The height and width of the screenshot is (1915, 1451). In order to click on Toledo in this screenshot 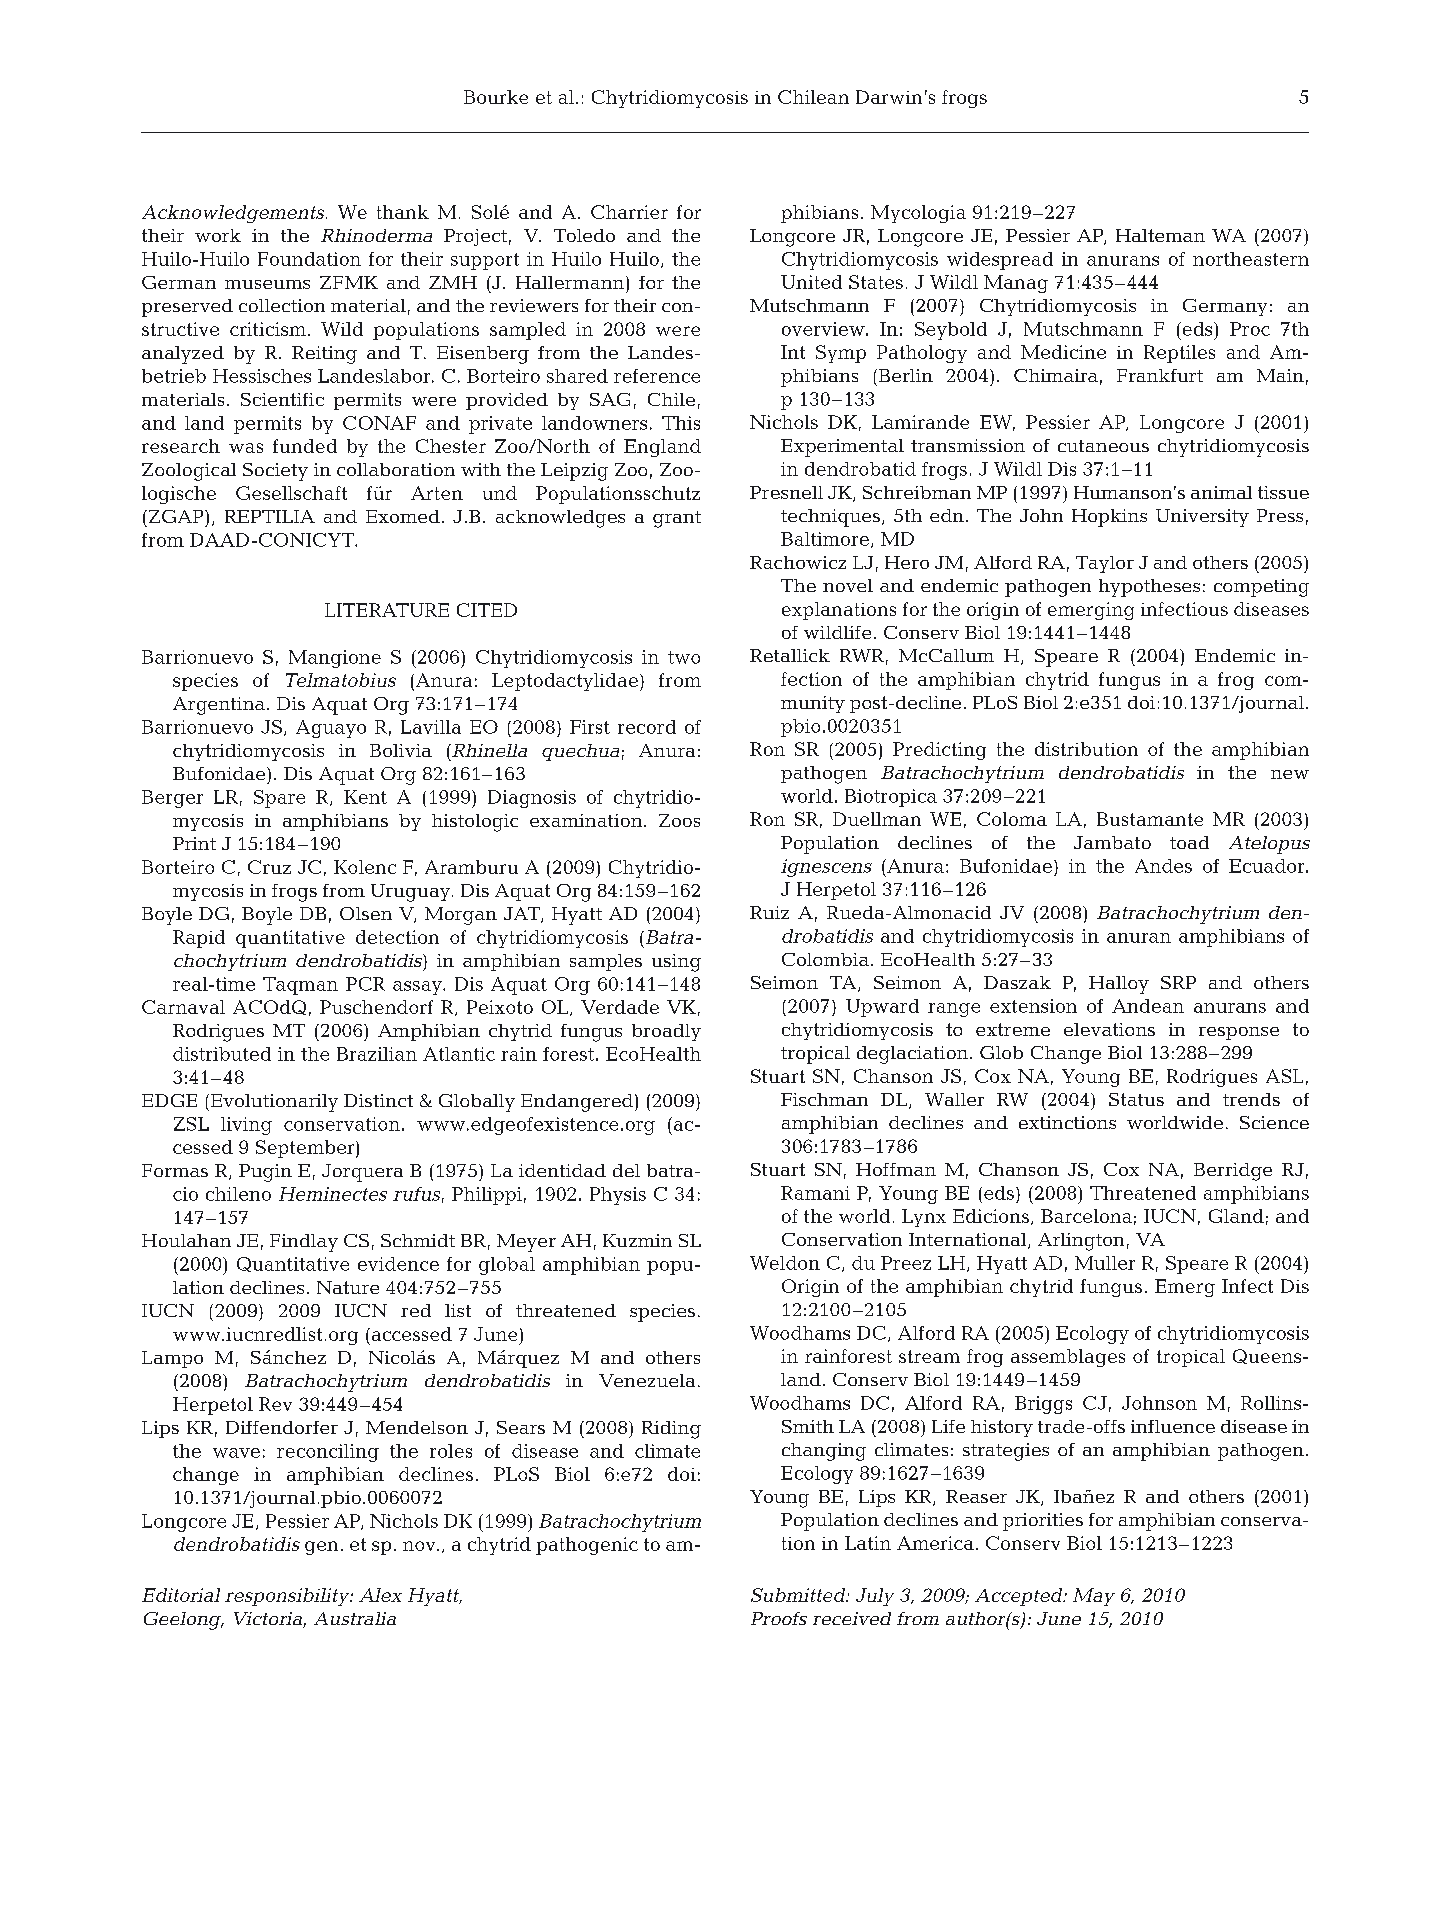, I will do `click(584, 235)`.
